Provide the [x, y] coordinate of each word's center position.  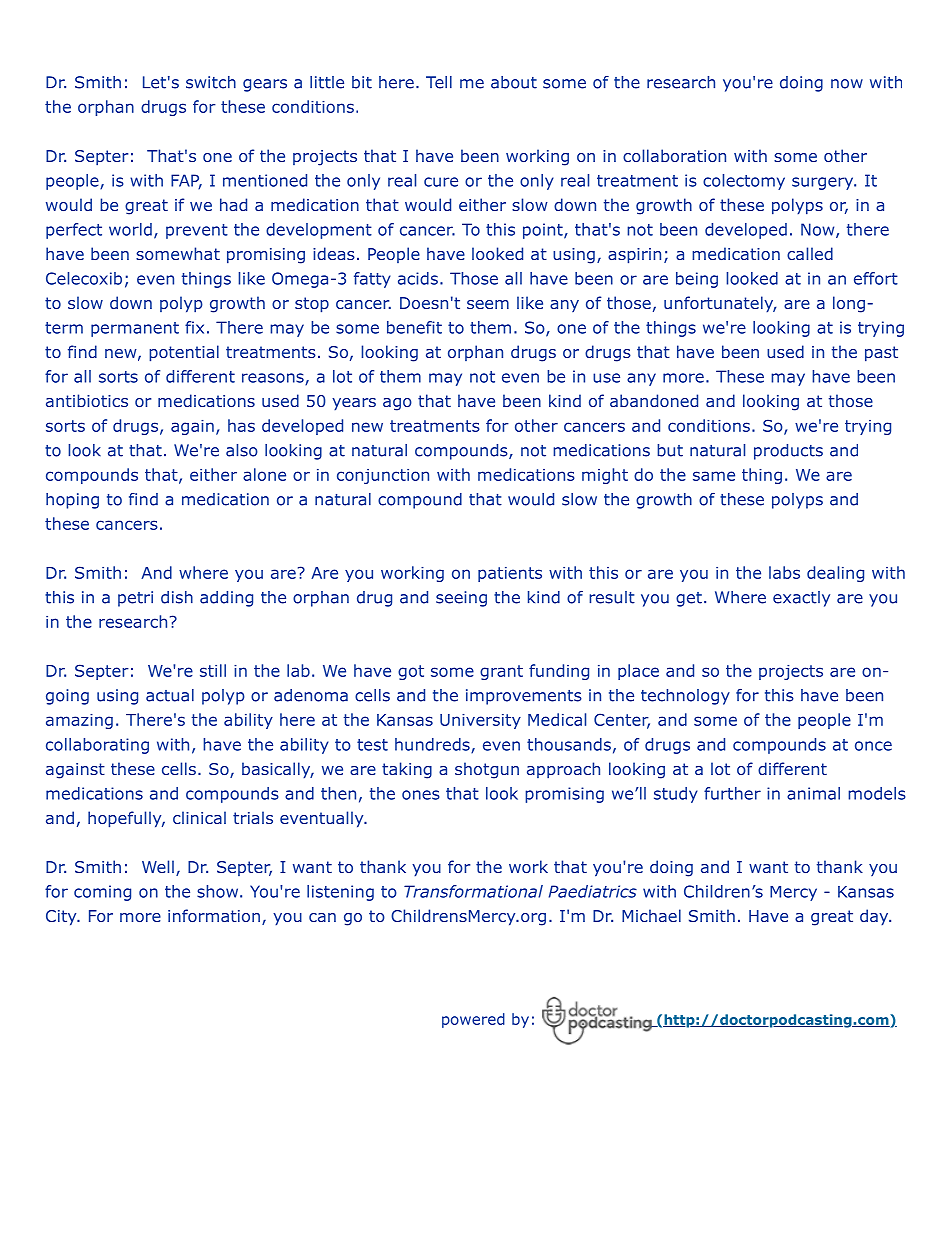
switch [211, 82]
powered [473, 1020]
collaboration [674, 155]
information [214, 915]
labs [784, 572]
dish [177, 597]
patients [510, 574]
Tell [439, 82]
